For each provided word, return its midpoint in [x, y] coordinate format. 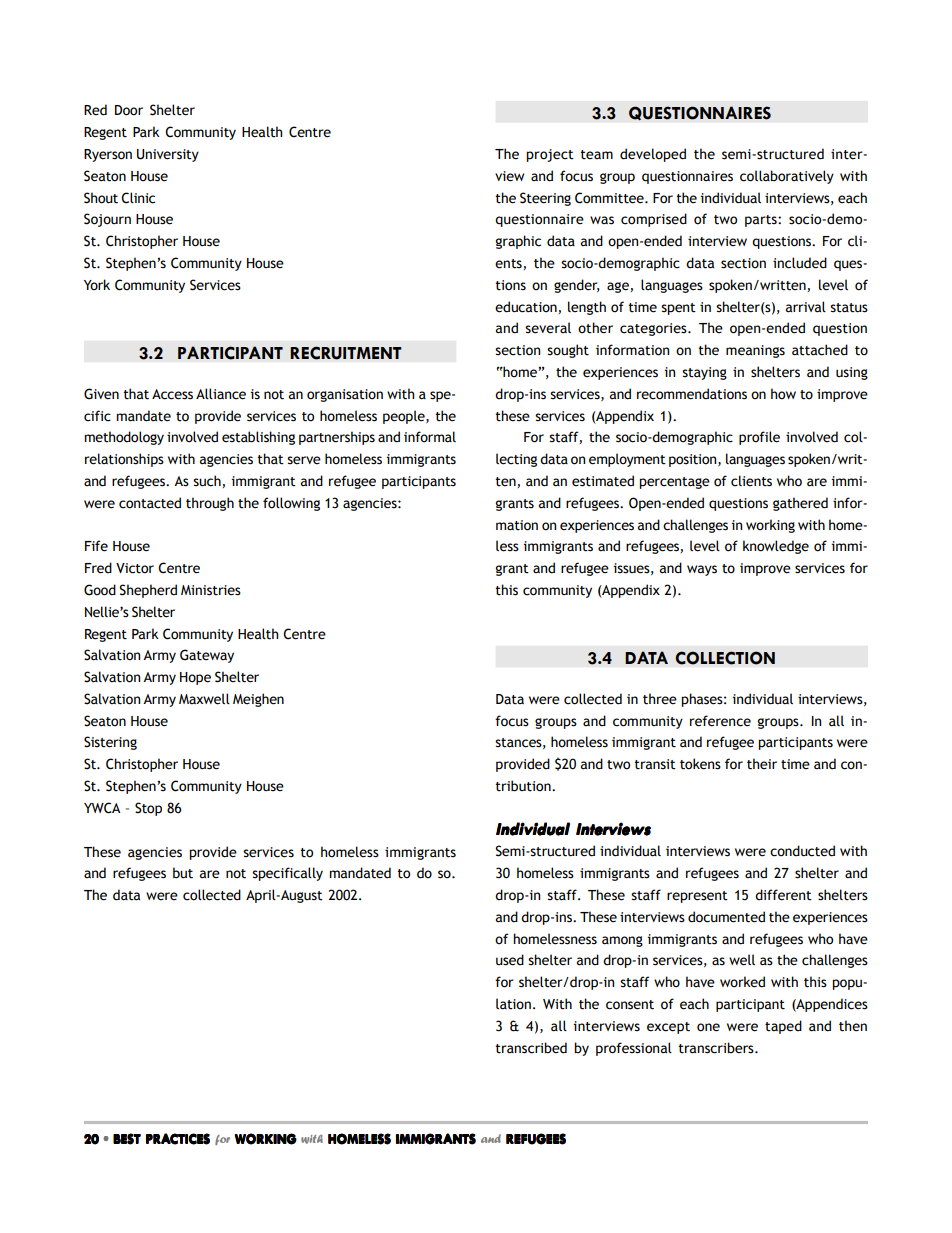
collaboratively [787, 177]
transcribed [531, 1048]
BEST [127, 1139]
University [168, 155]
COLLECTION [725, 658]
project [550, 155]
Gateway [207, 656]
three [660, 699]
